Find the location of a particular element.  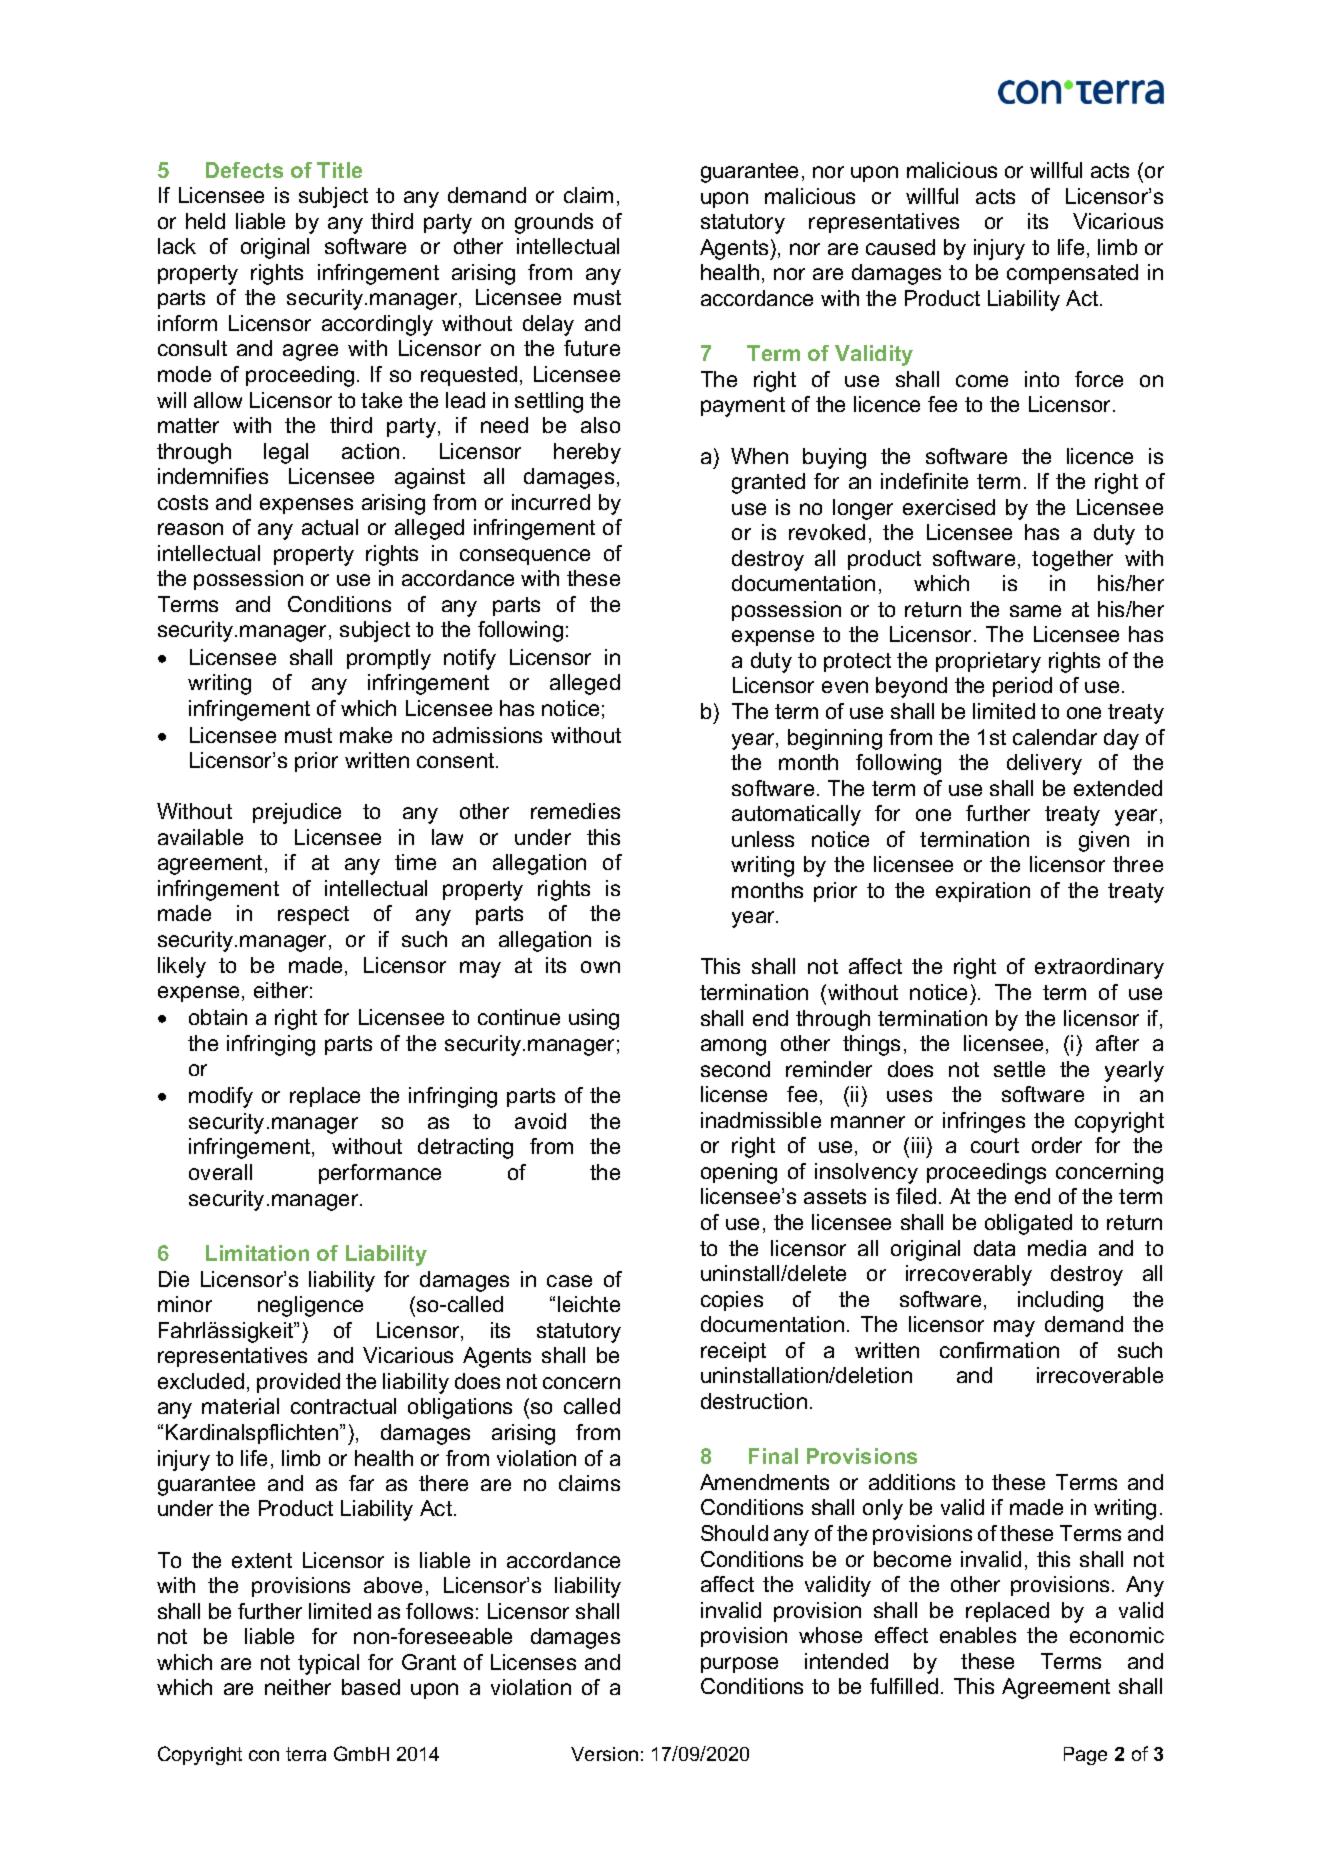

compensated is located at coordinates (1072, 274).
